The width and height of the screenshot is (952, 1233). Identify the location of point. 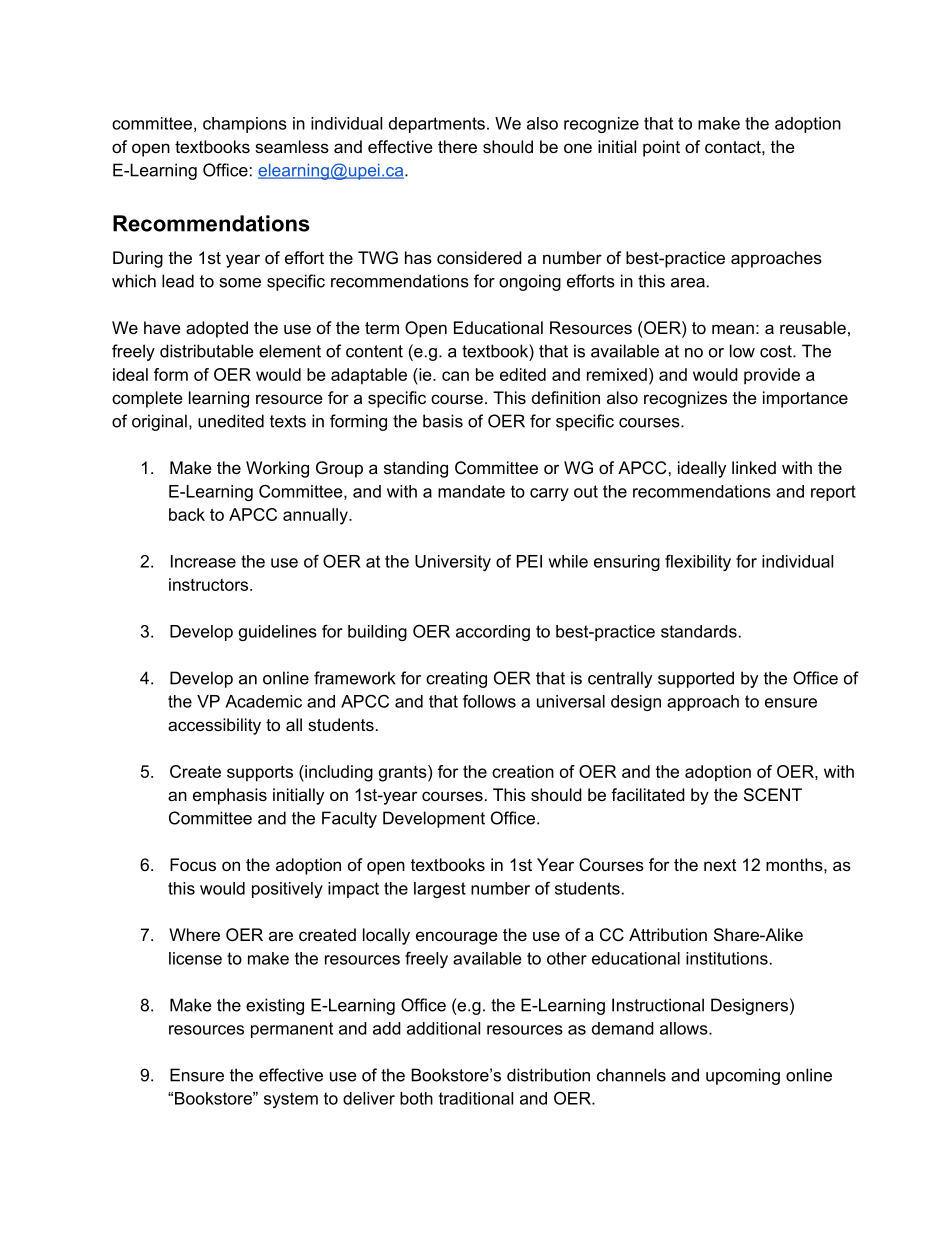
(661, 148).
